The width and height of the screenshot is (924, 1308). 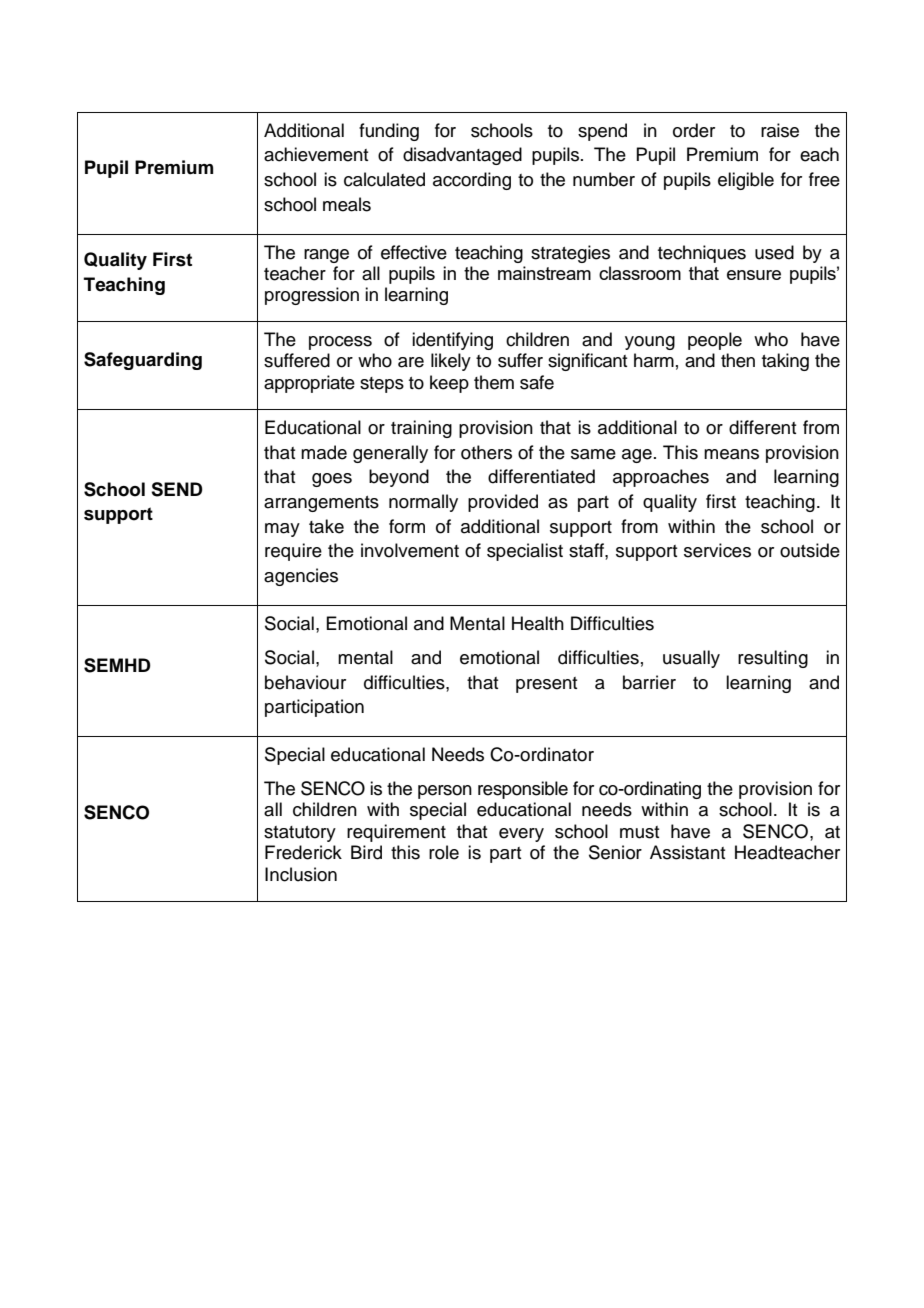 I want to click on resulting, so click(x=773, y=659).
